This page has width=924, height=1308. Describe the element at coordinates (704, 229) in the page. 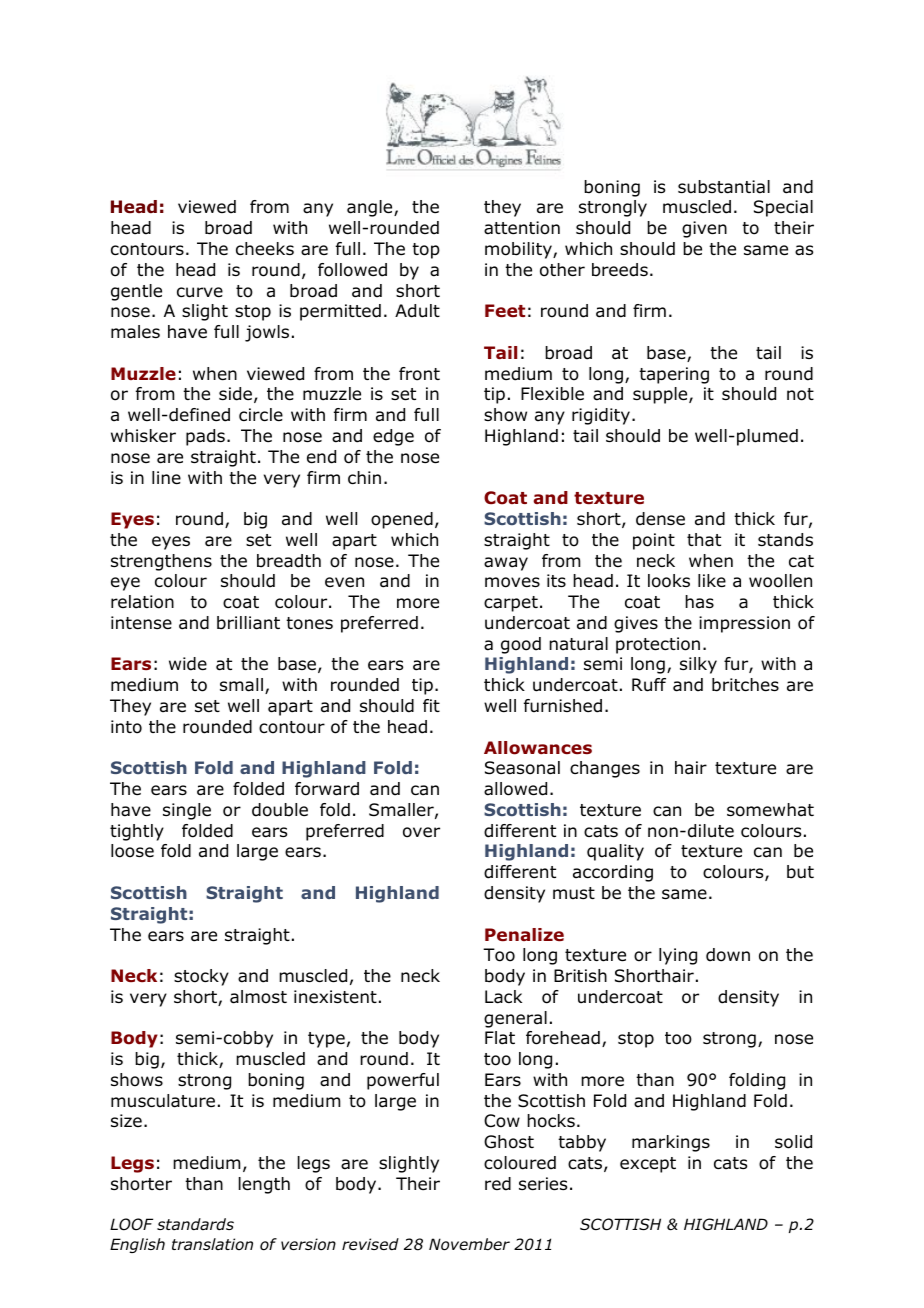

I see `given` at that location.
